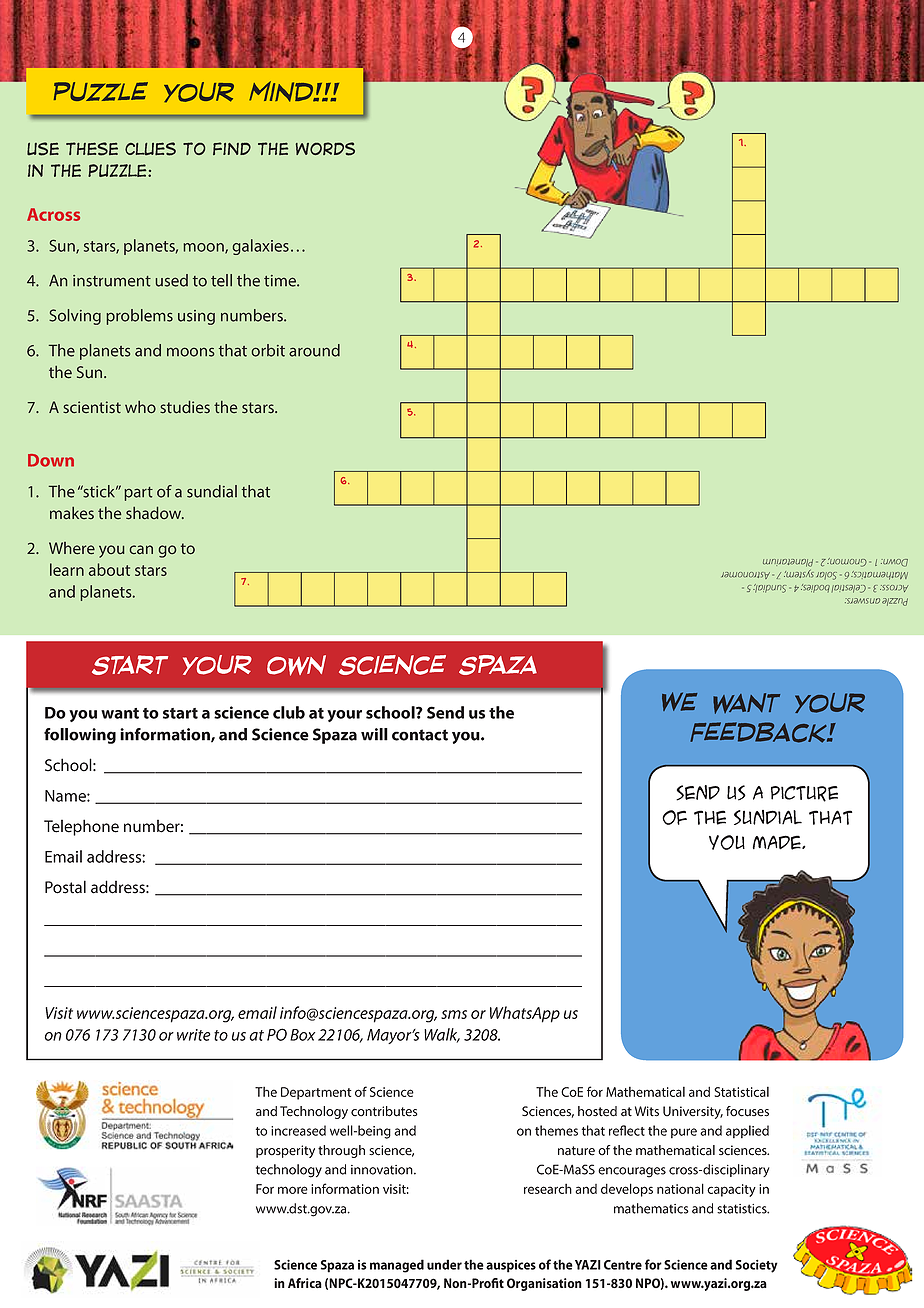  What do you see at coordinates (305, 1283) in the image?
I see `Africa` at bounding box center [305, 1283].
